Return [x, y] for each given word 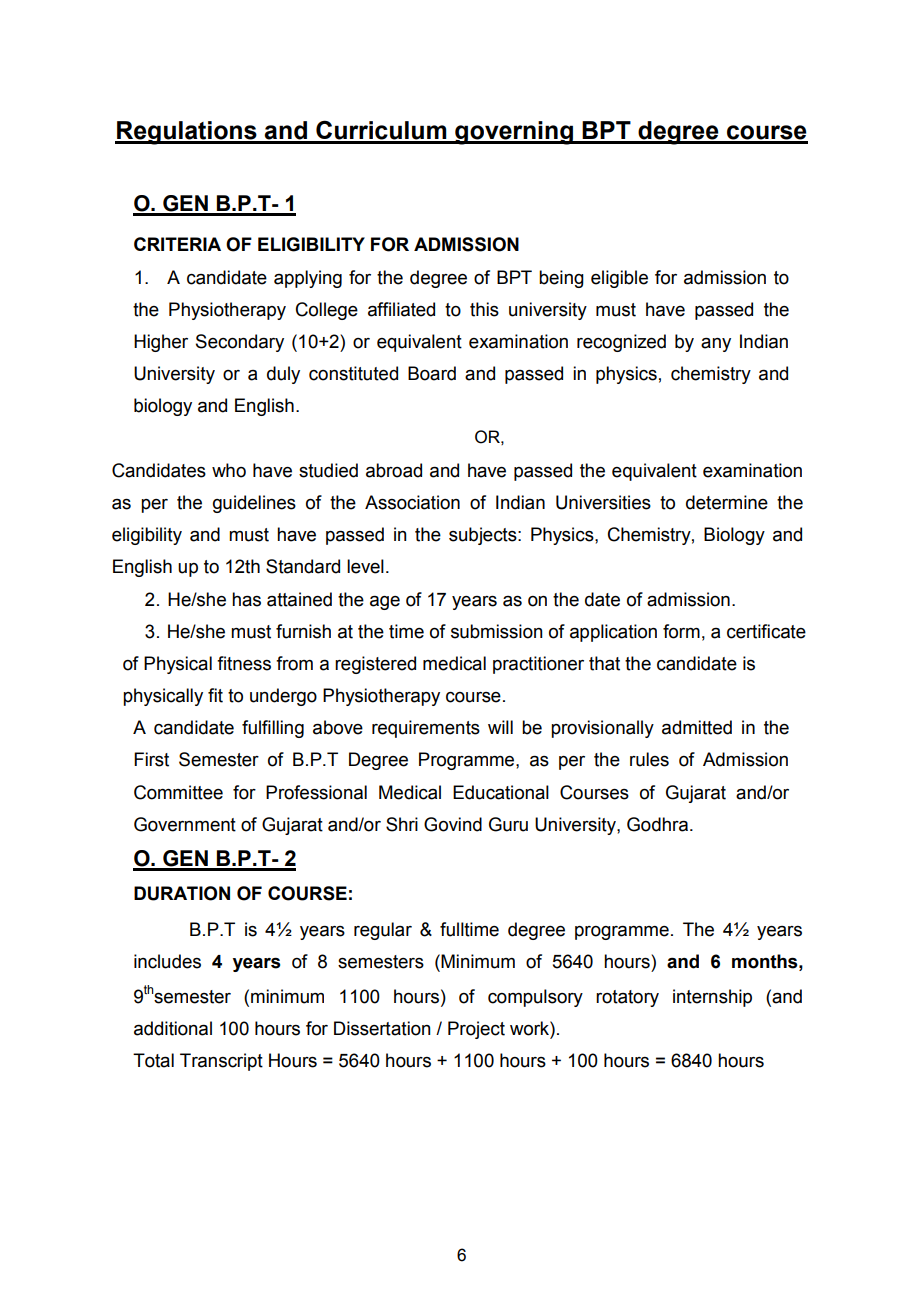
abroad [394, 470]
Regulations [187, 133]
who [229, 470]
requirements [426, 729]
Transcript [221, 1062]
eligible [619, 279]
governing [514, 133]
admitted [697, 727]
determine [727, 502]
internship [712, 998]
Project [476, 1030]
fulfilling [273, 729]
